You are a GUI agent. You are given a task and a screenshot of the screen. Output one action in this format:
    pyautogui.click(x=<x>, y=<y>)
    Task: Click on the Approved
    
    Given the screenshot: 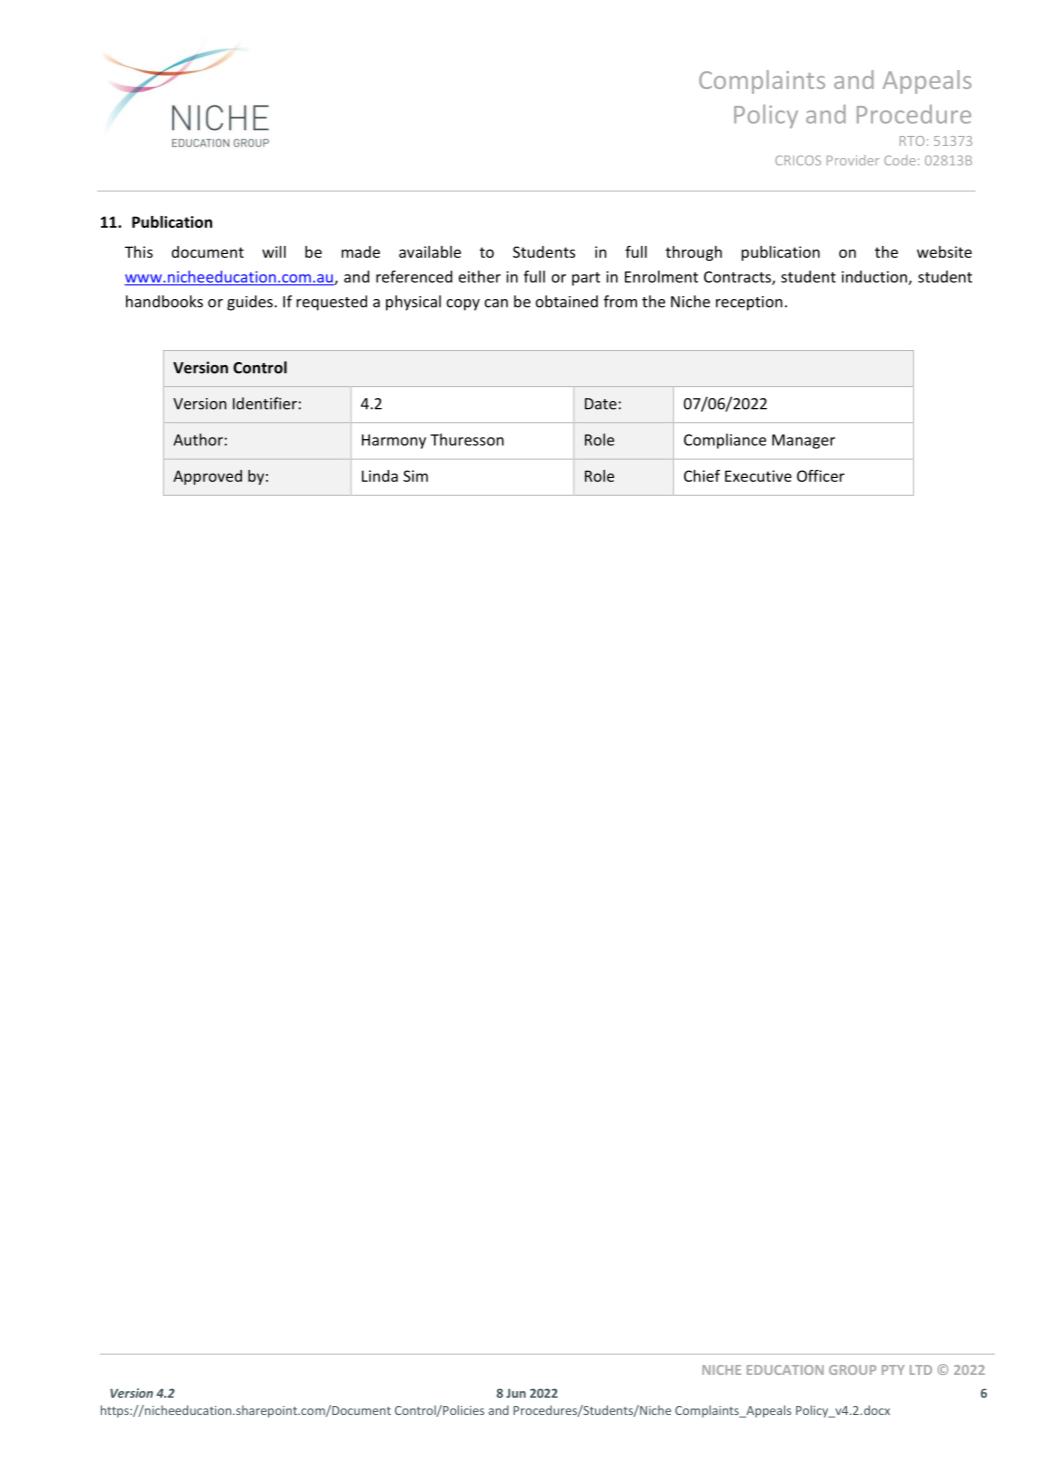 What is the action you would take?
    pyautogui.click(x=207, y=477)
